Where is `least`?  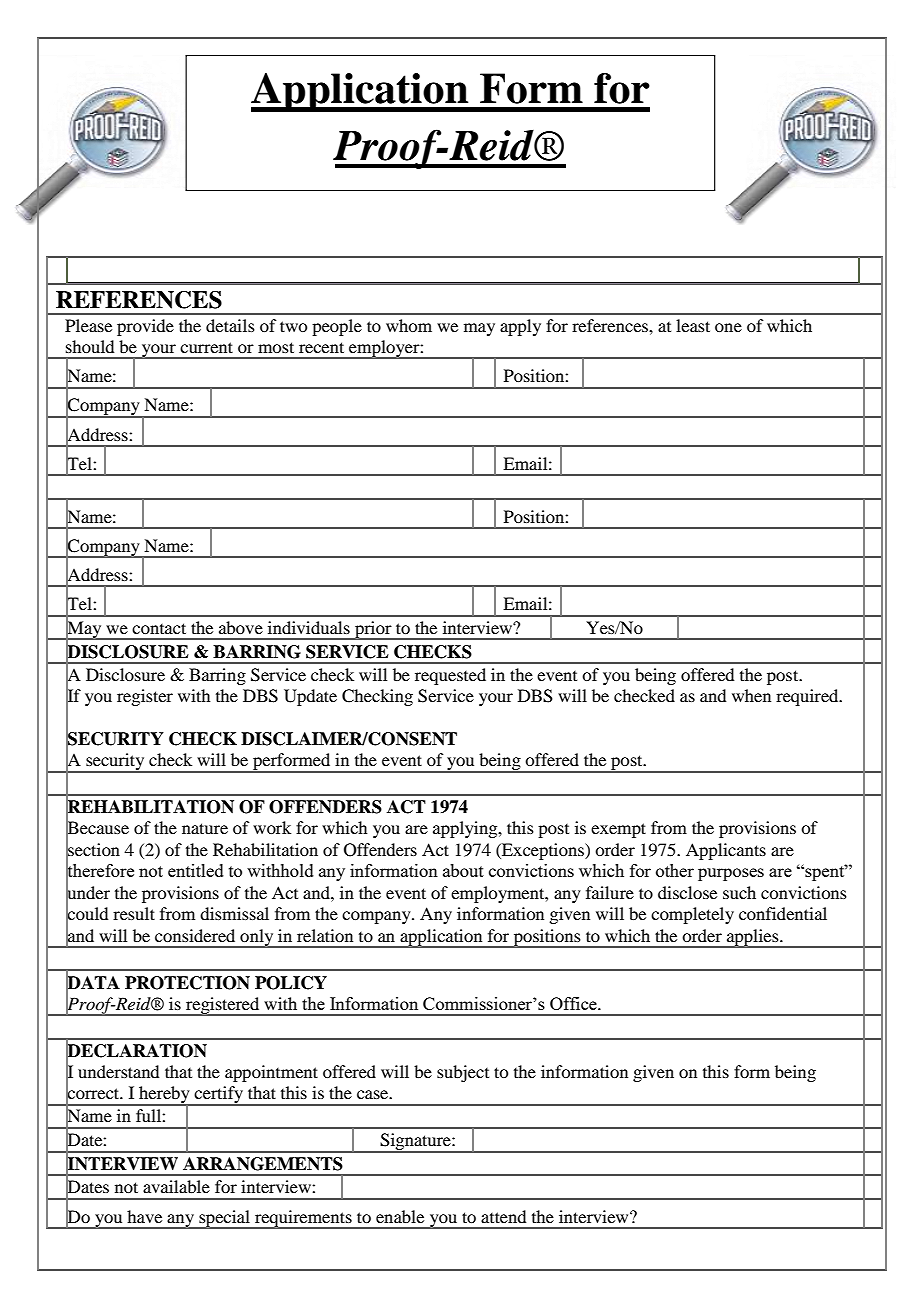
least is located at coordinates (693, 325).
